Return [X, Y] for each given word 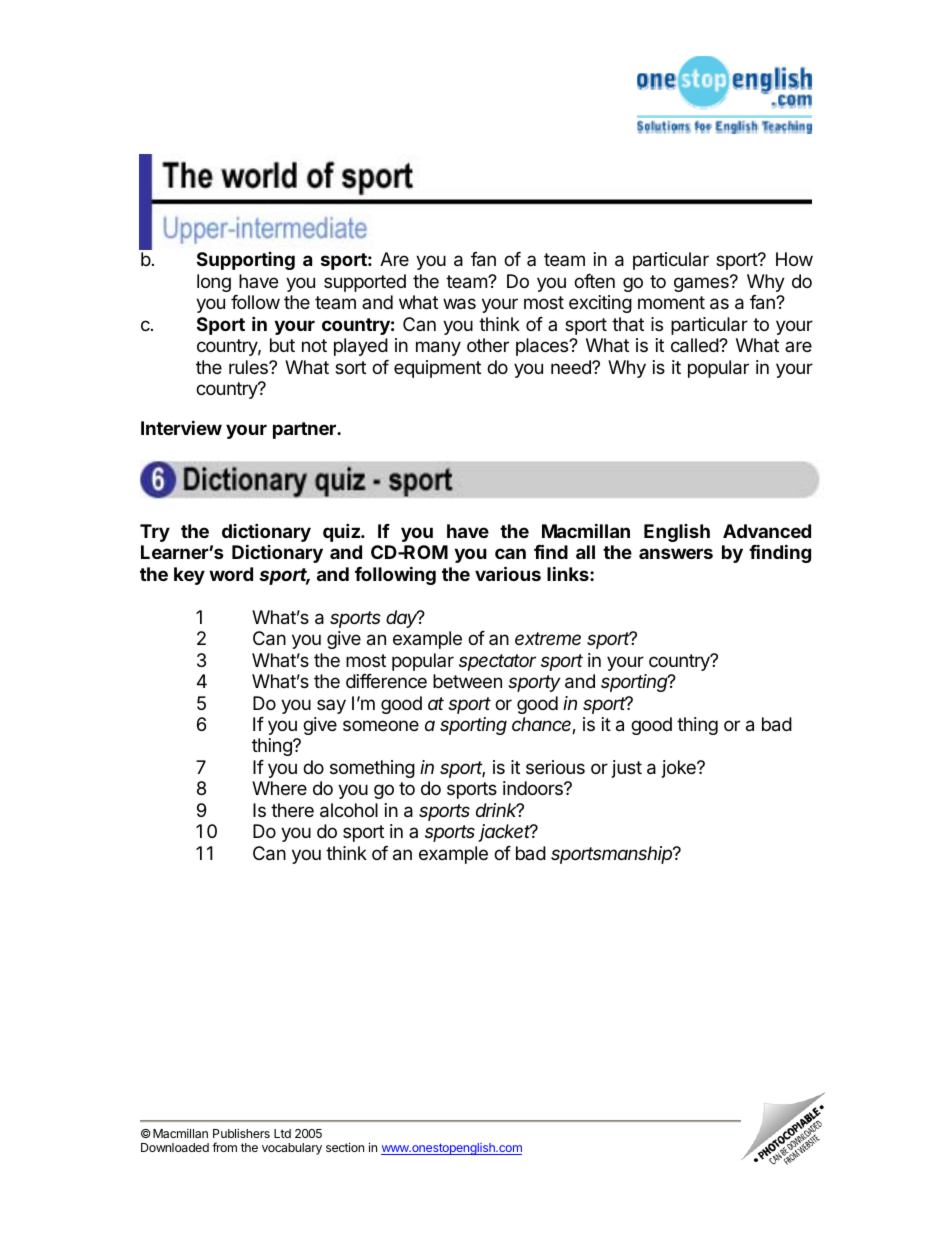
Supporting [246, 261]
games [702, 284]
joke [680, 769]
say [331, 706]
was [459, 304]
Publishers [241, 1133]
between [467, 681]
